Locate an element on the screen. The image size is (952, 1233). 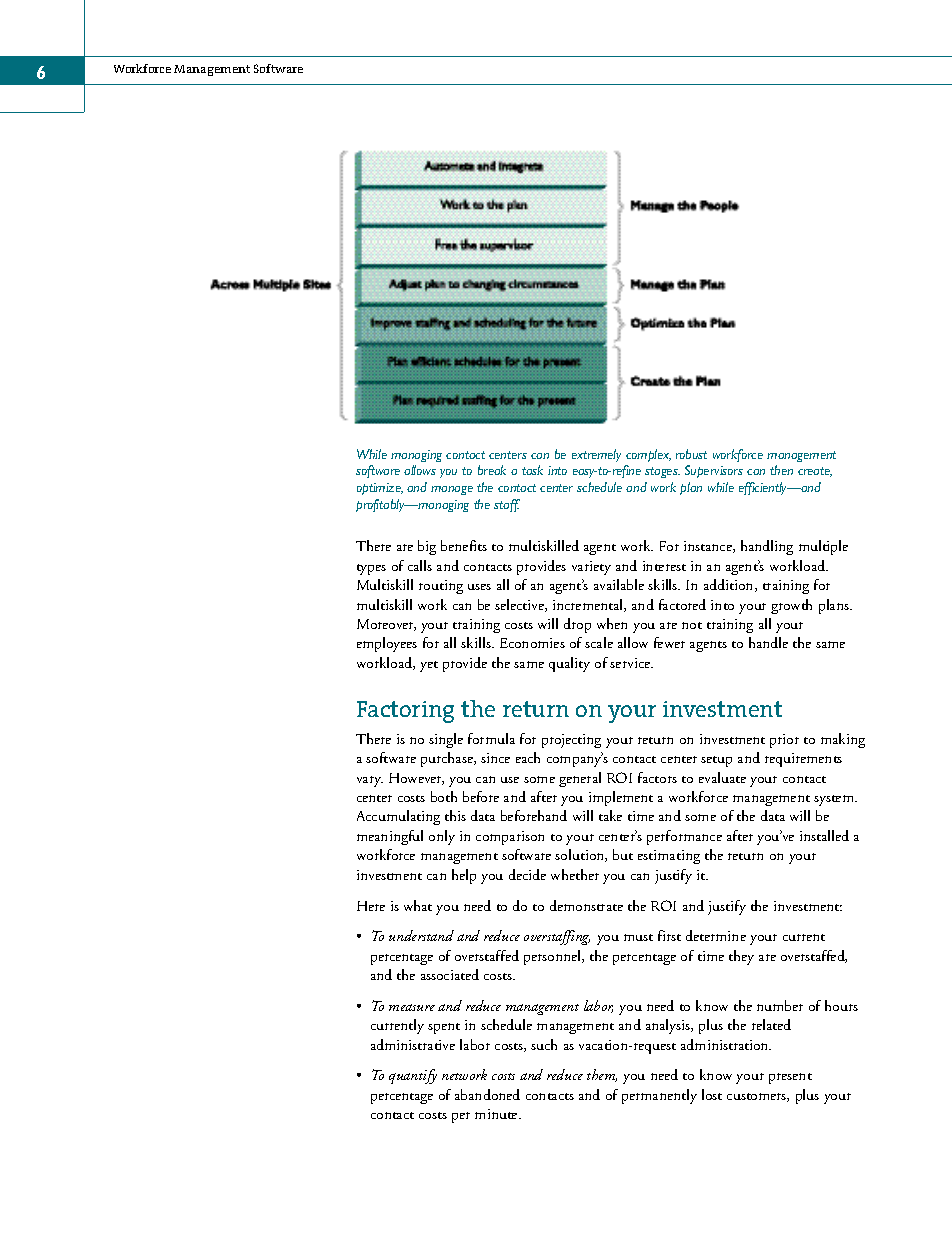
extremely is located at coordinates (596, 455).
